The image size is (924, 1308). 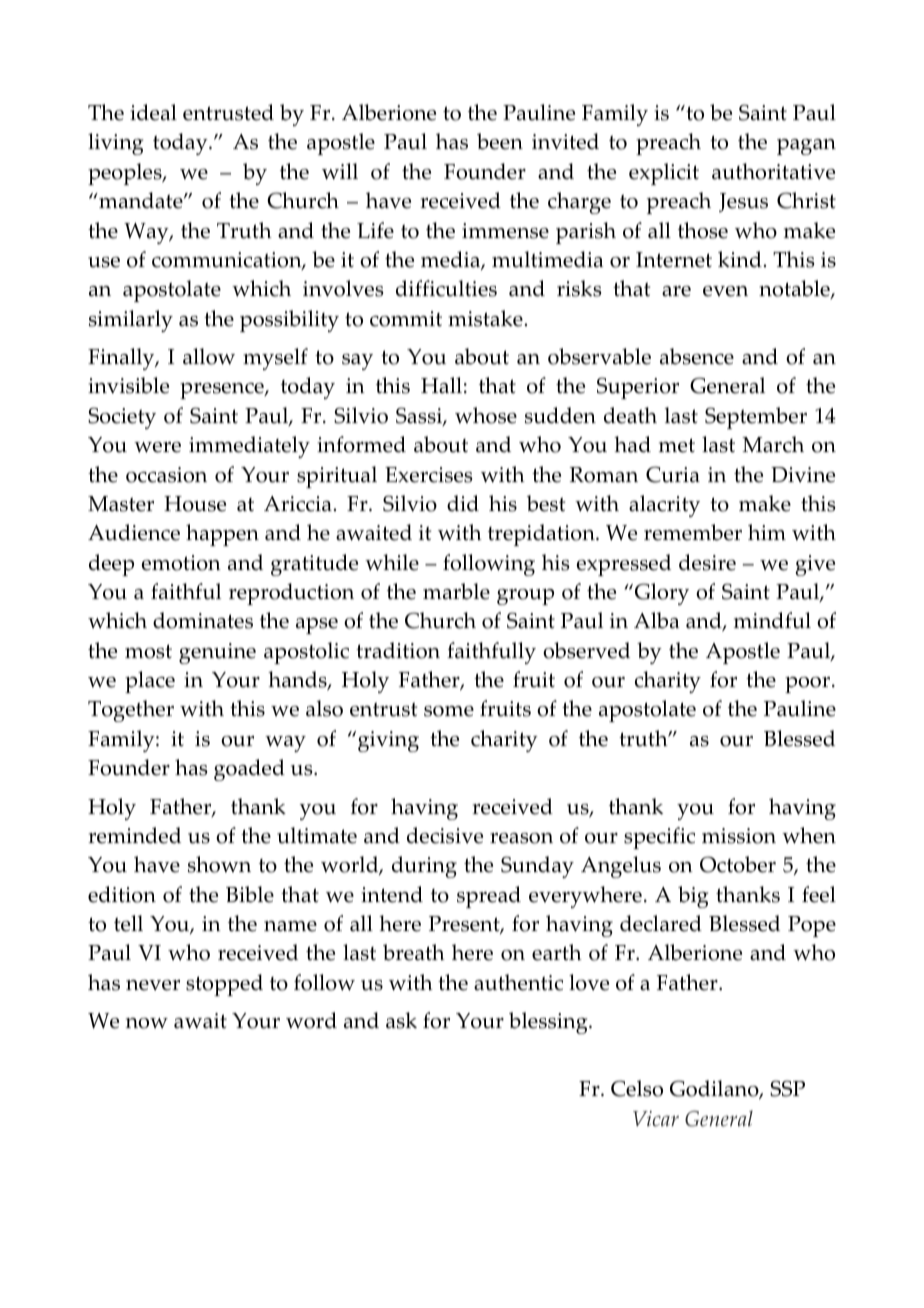 What do you see at coordinates (773, 171) in the screenshot?
I see `authoritative` at bounding box center [773, 171].
